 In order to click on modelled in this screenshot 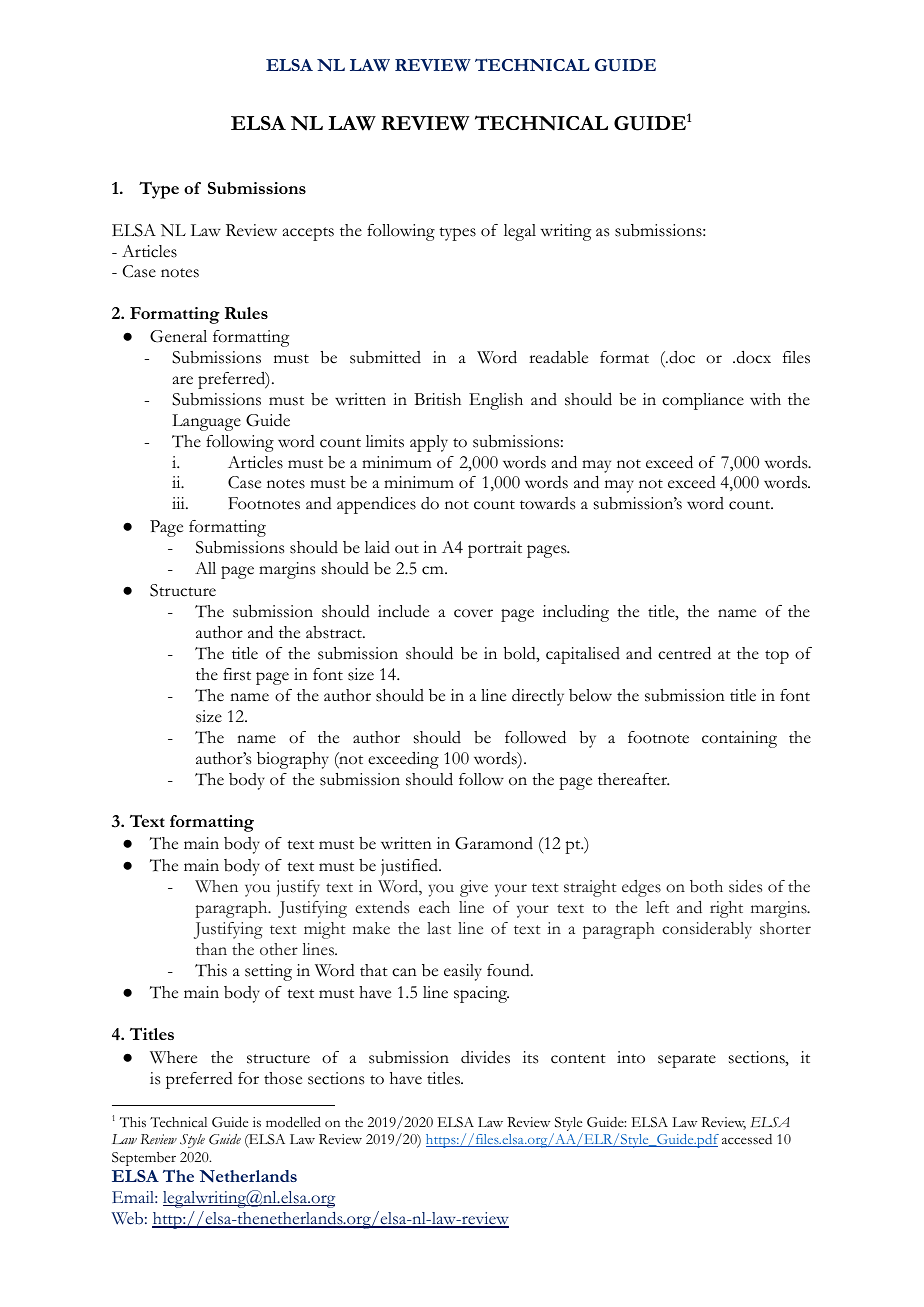, I will do `click(293, 1122)`.
